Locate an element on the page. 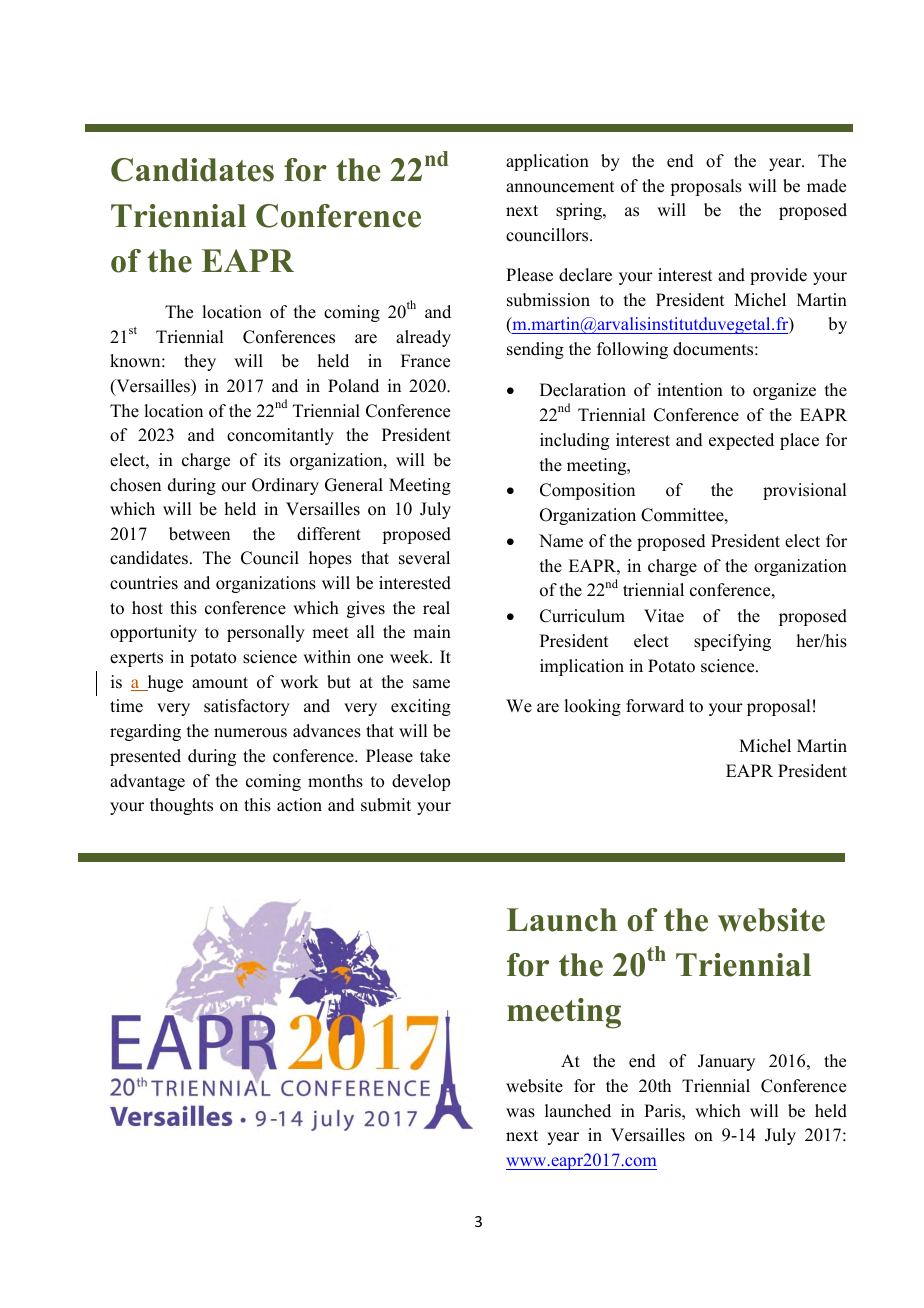 This image has width=924, height=1308. personally is located at coordinates (266, 633).
